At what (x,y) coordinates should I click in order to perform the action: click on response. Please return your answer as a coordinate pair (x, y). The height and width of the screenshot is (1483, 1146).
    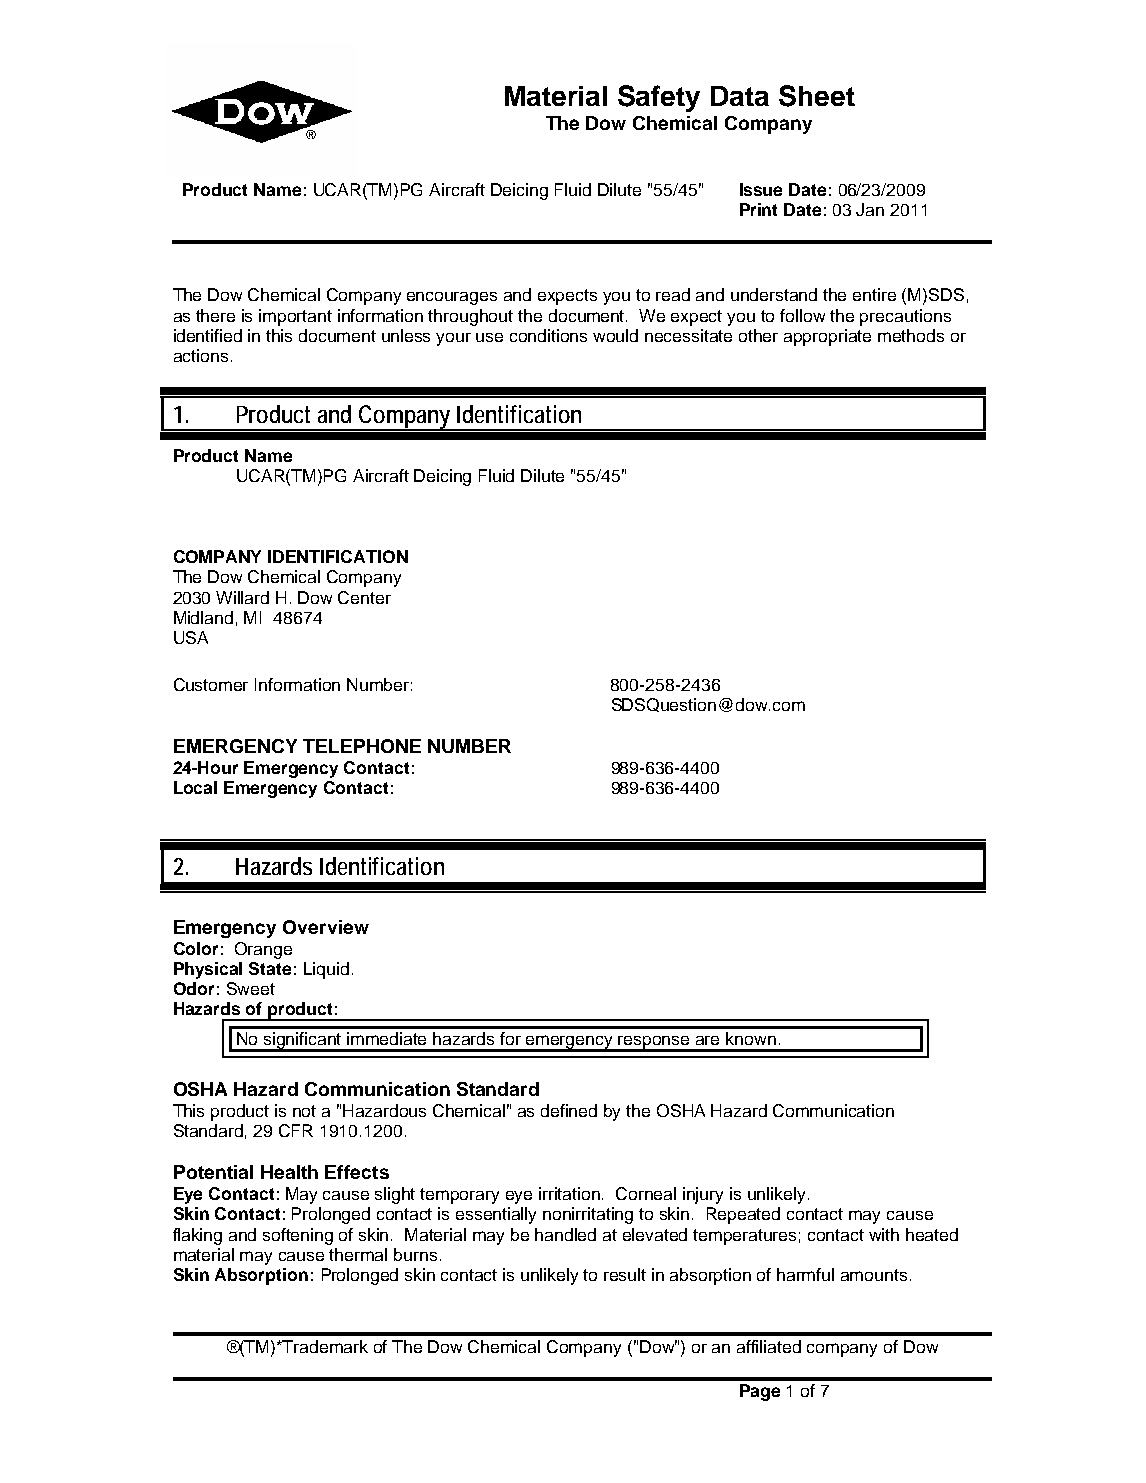
    Looking at the image, I should click on (654, 1043).
